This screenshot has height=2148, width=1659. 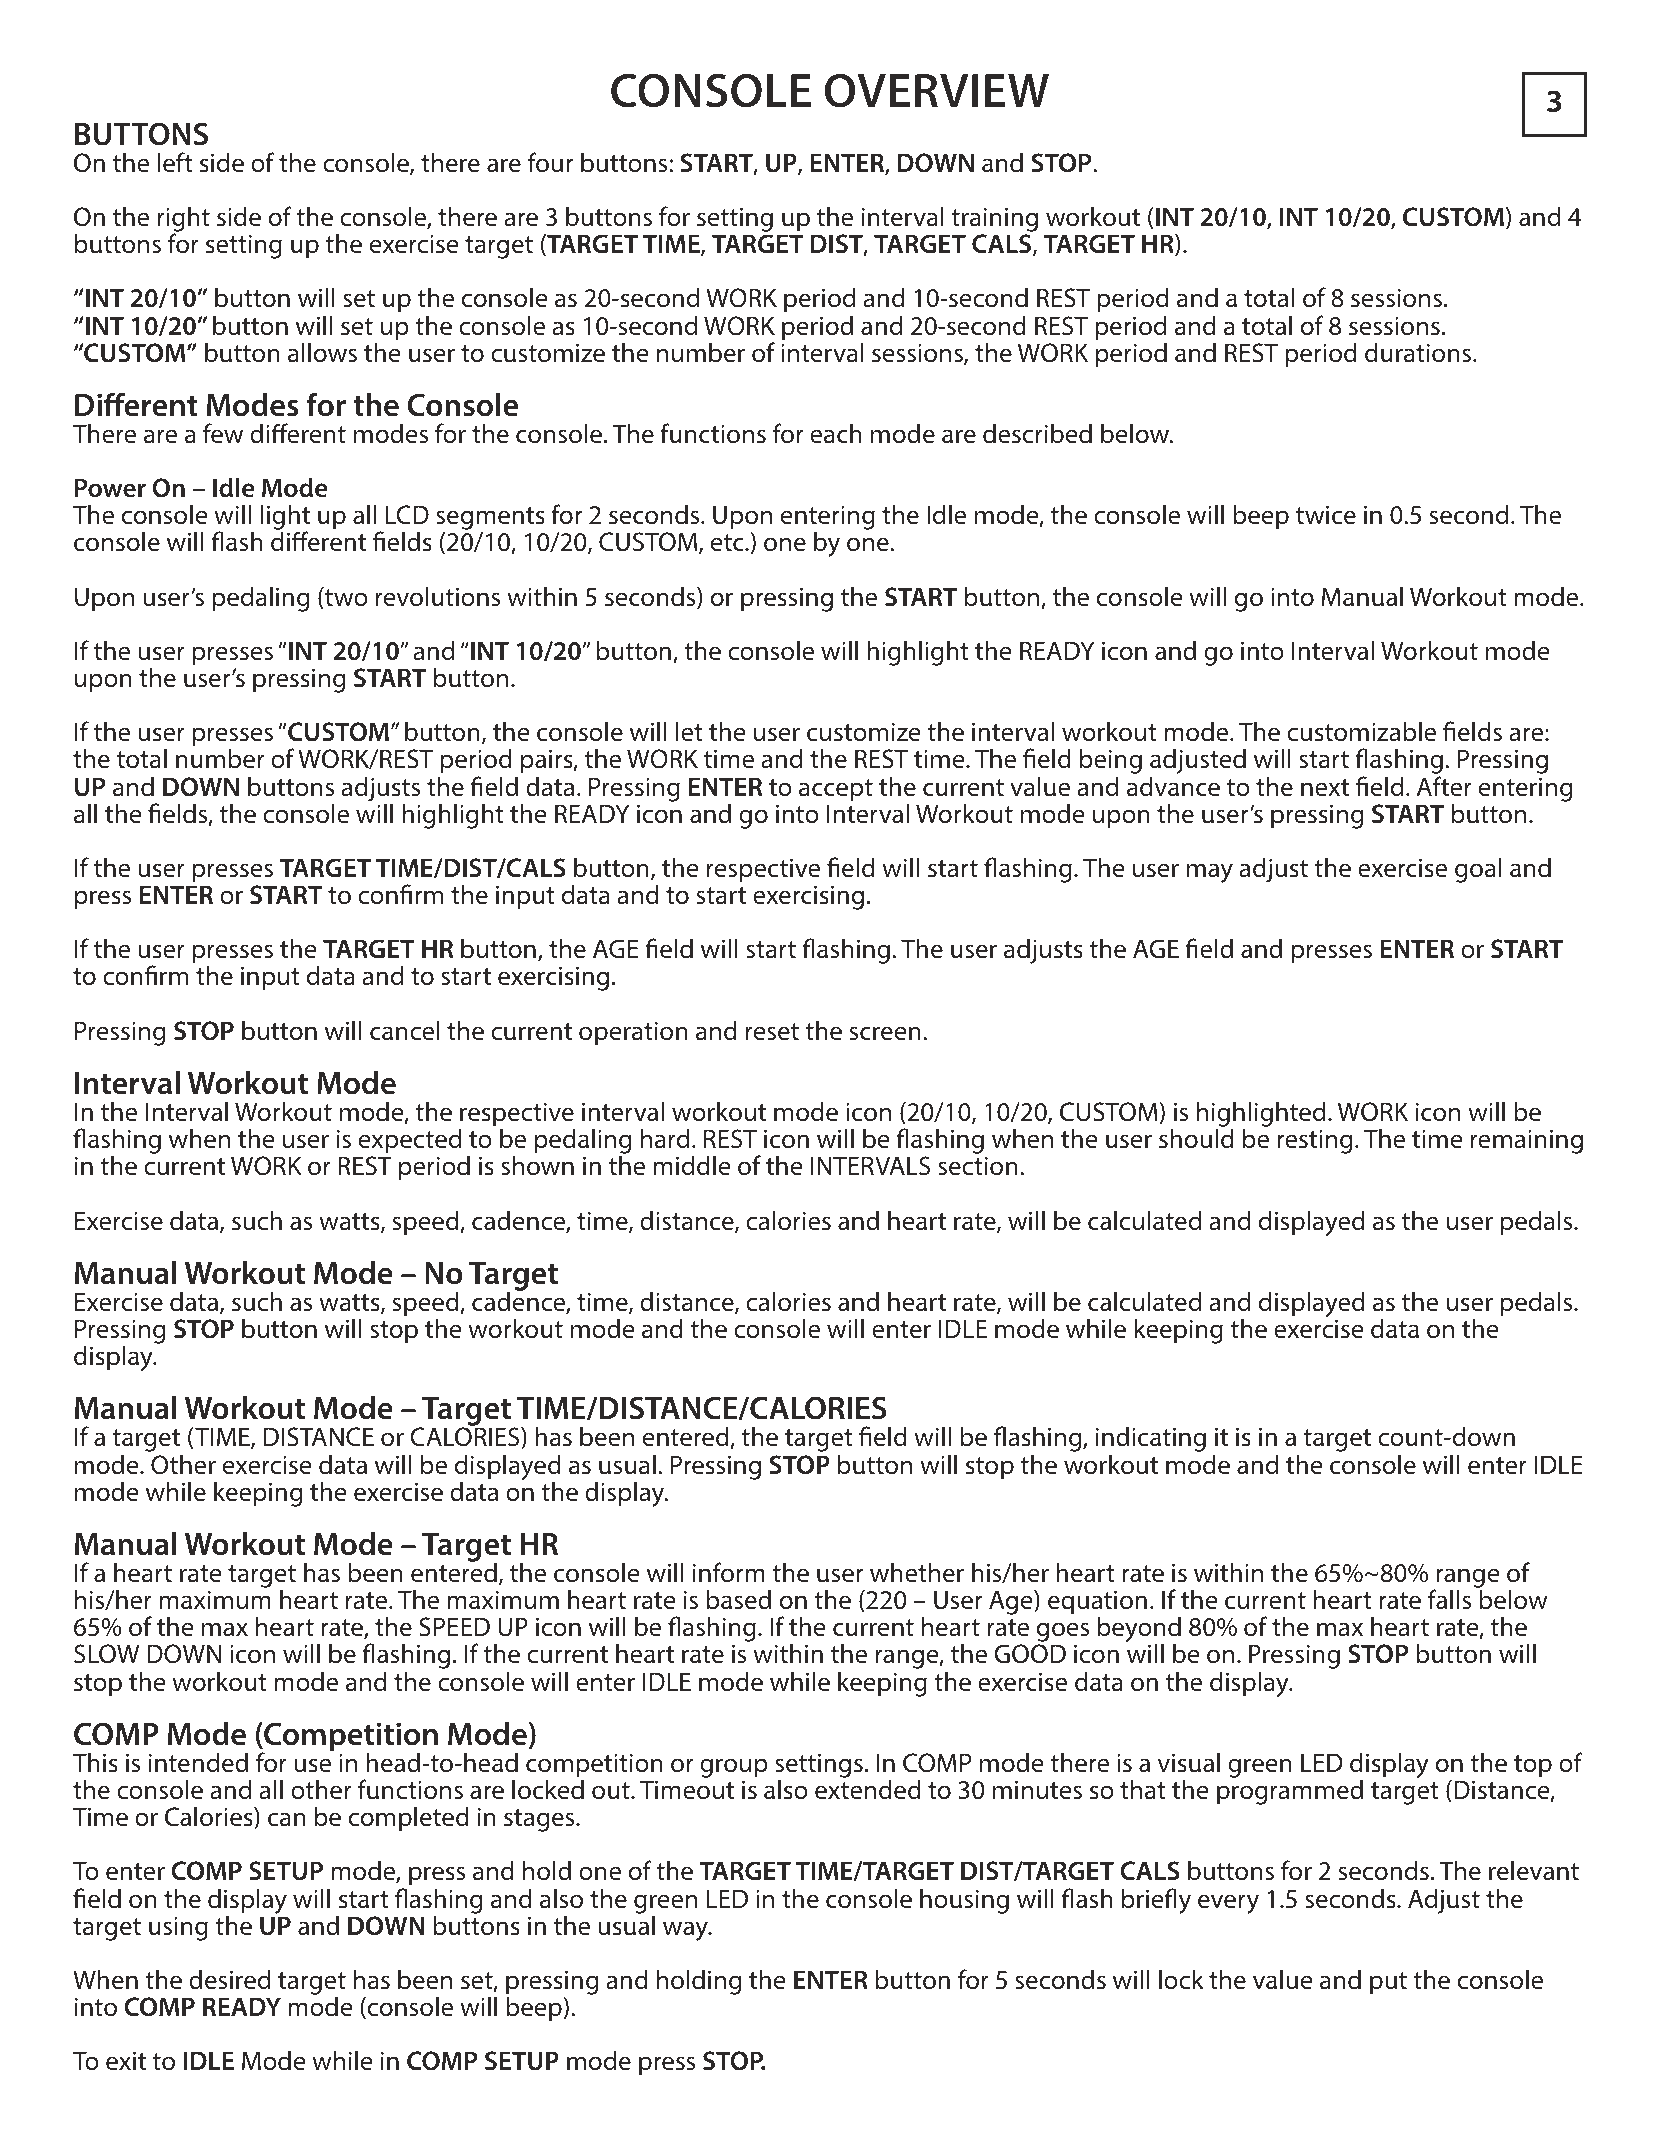 I want to click on etc, so click(x=728, y=543).
